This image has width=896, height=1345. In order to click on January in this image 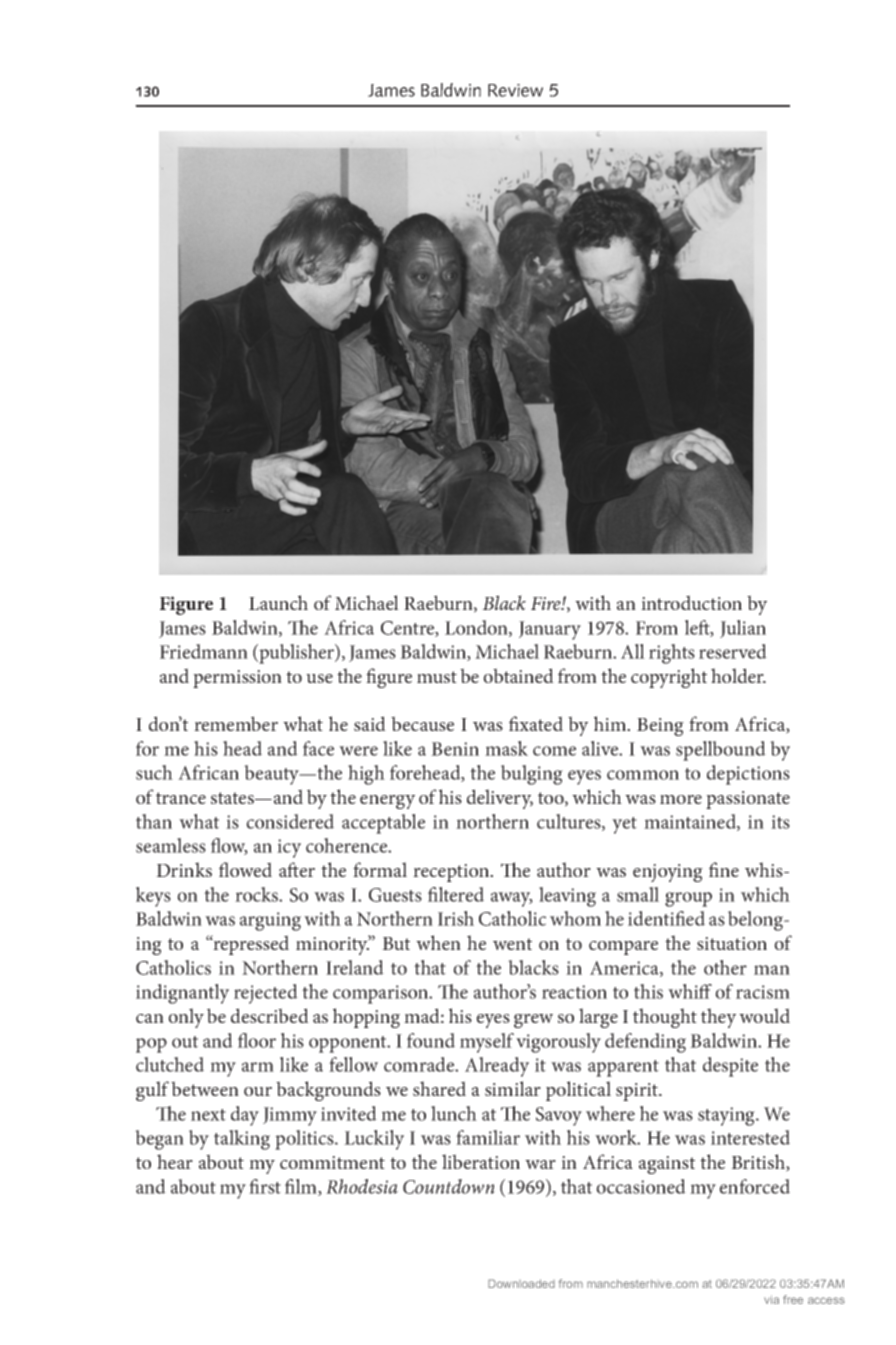, I will do `click(550, 630)`.
